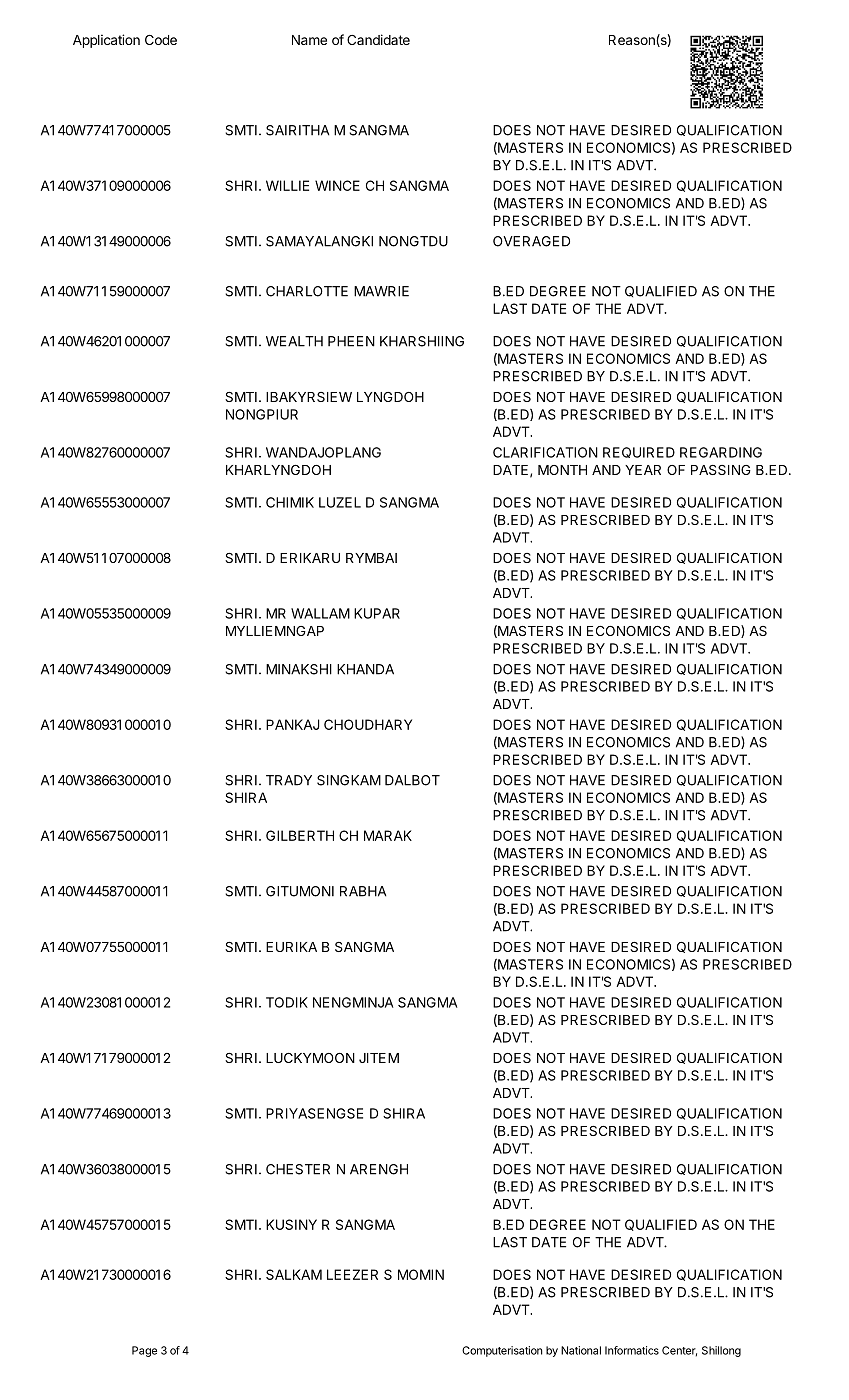 Image resolution: width=849 pixels, height=1400 pixels. I want to click on PANKAJ, so click(293, 724).
